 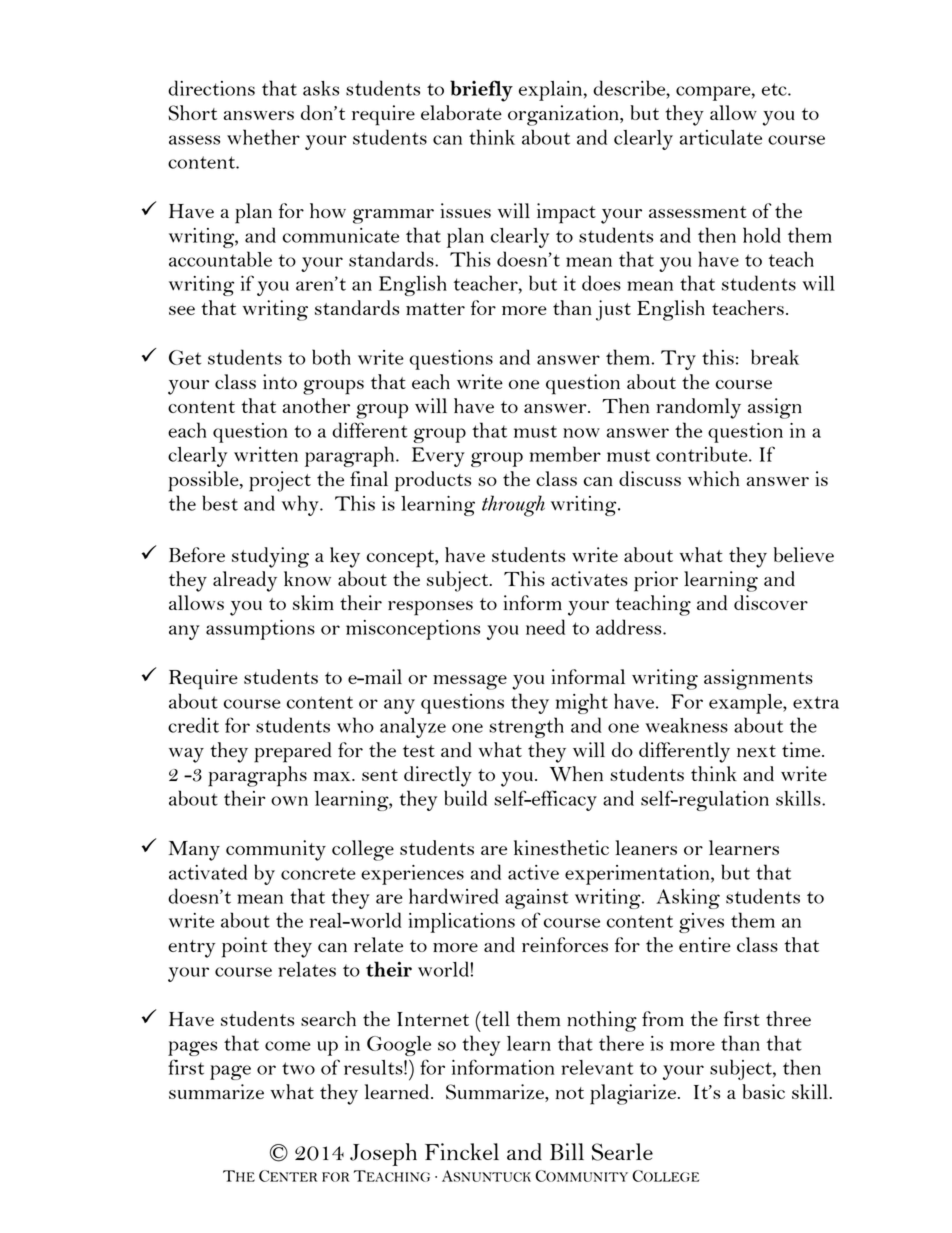 I want to click on assumptions, so click(x=260, y=630).
